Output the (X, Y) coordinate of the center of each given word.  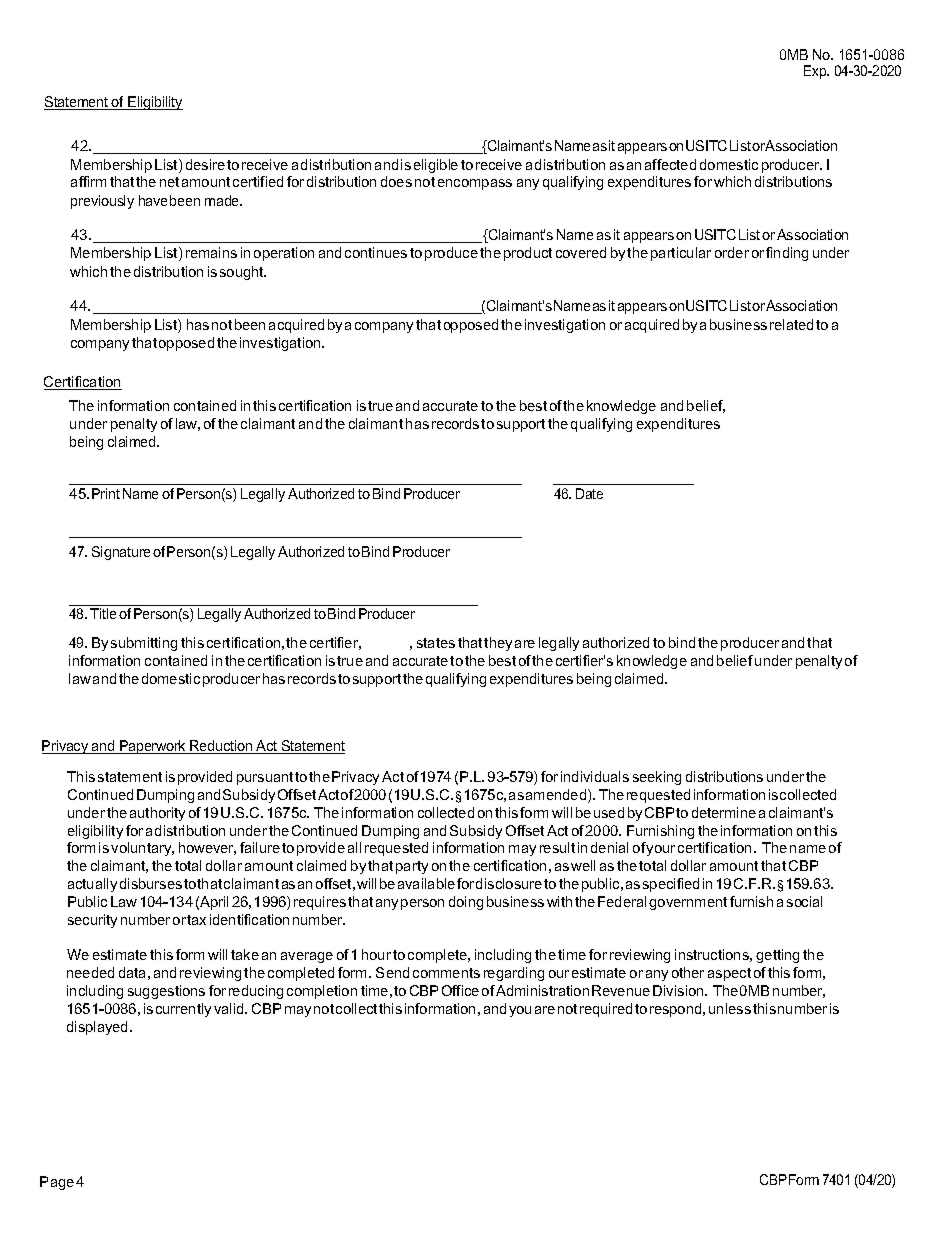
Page (57, 1183)
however (207, 848)
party (412, 867)
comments (446, 973)
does (396, 181)
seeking (657, 778)
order (732, 252)
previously (102, 202)
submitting (144, 644)
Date (589, 493)
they (498, 644)
